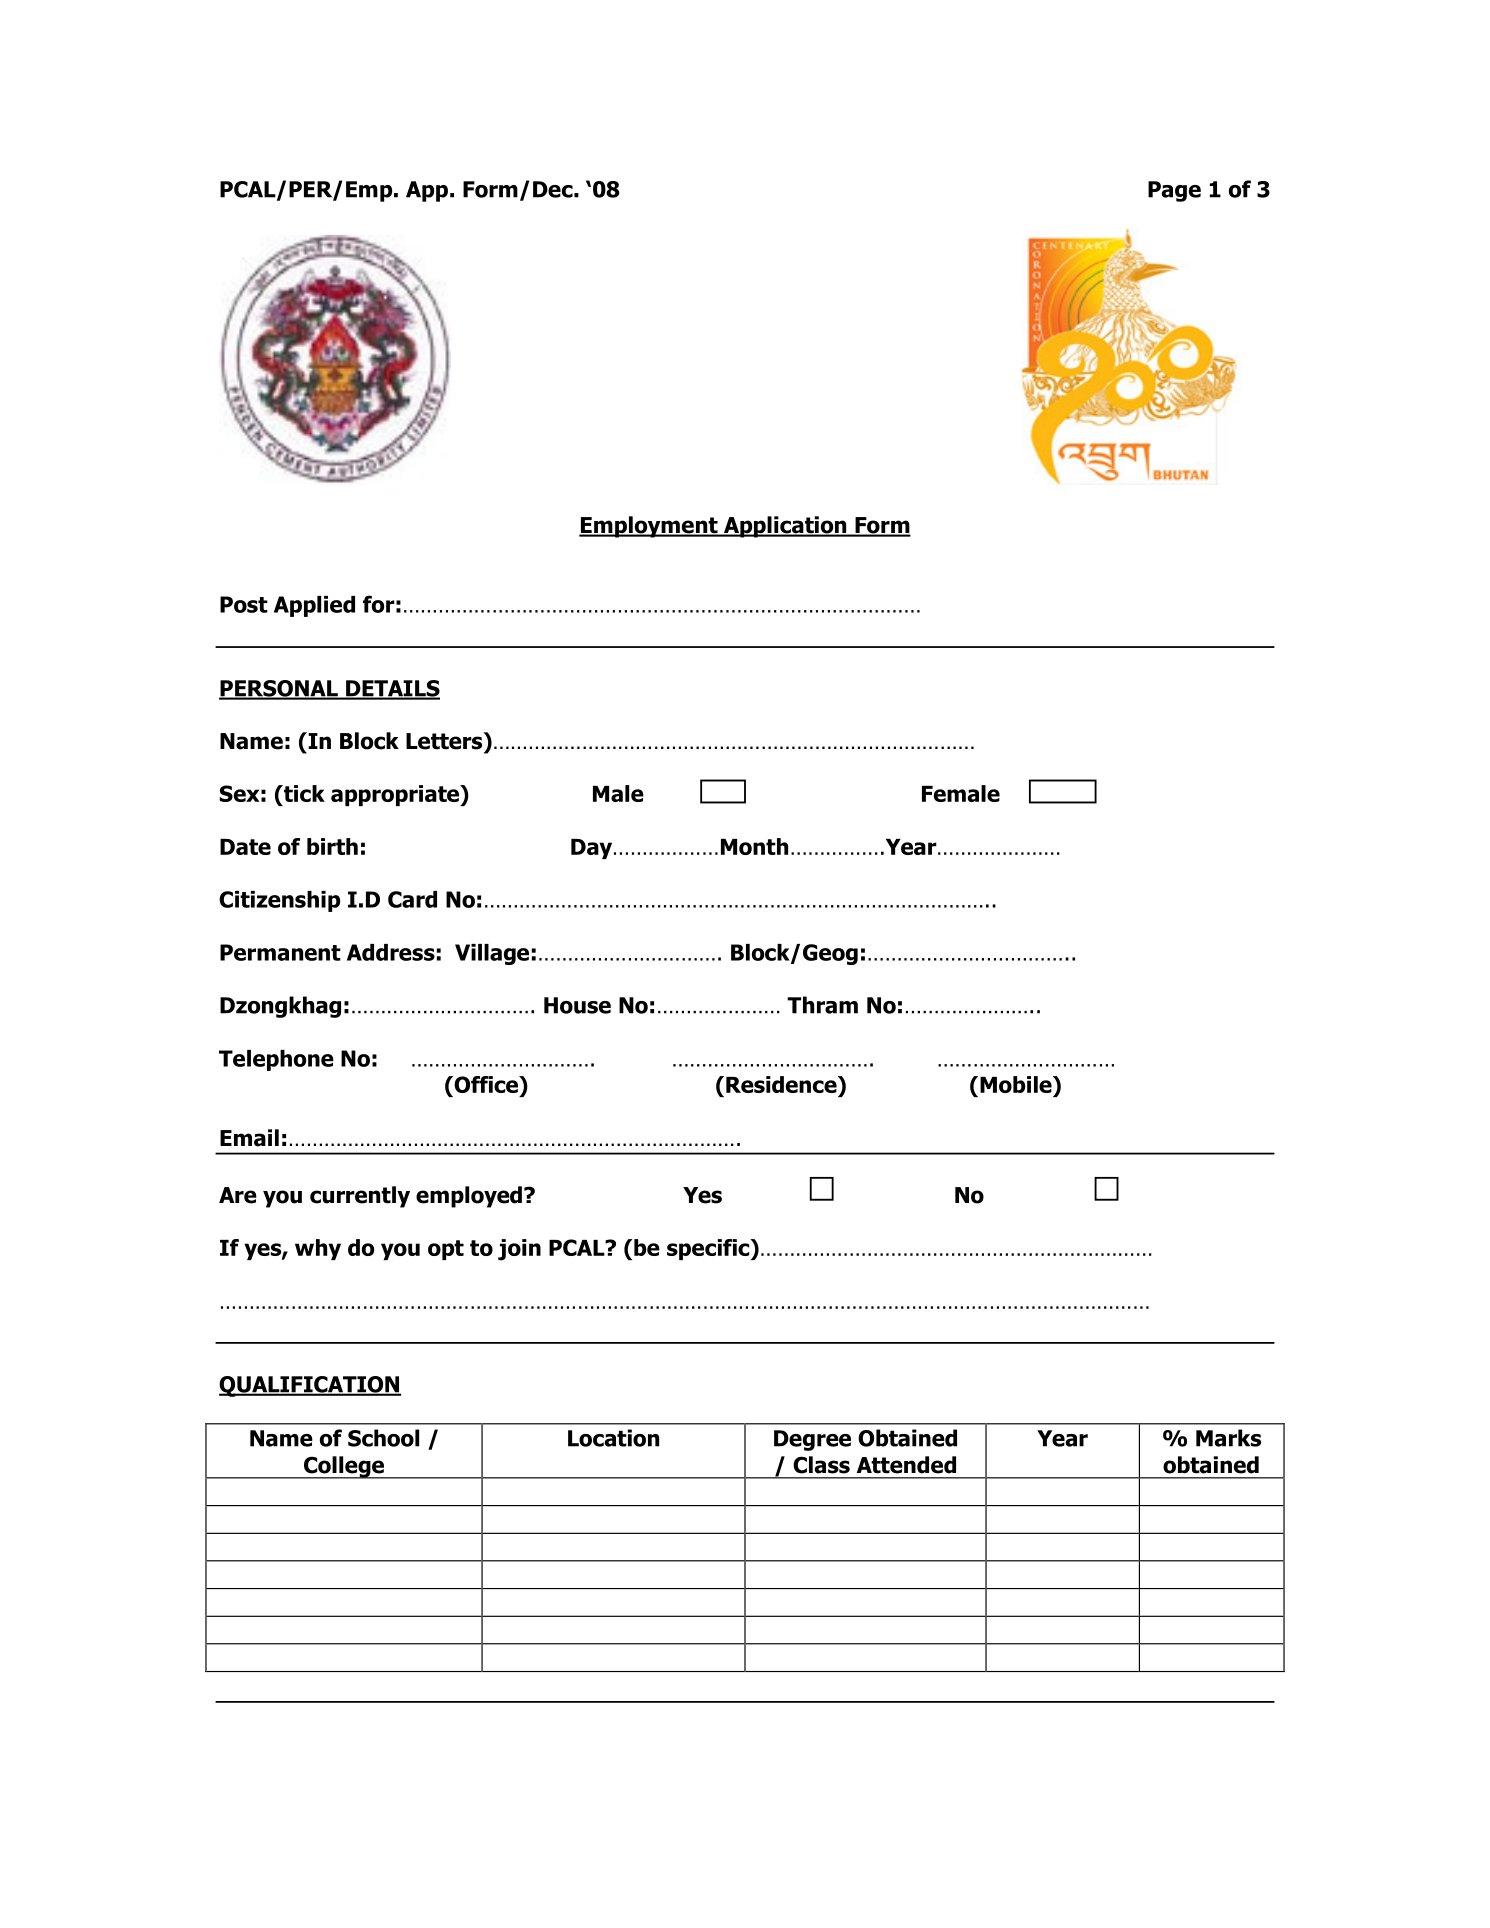 The width and height of the screenshot is (1490, 1928). Describe the element at coordinates (1017, 1084) in the screenshot. I see `Mobile` at that location.
